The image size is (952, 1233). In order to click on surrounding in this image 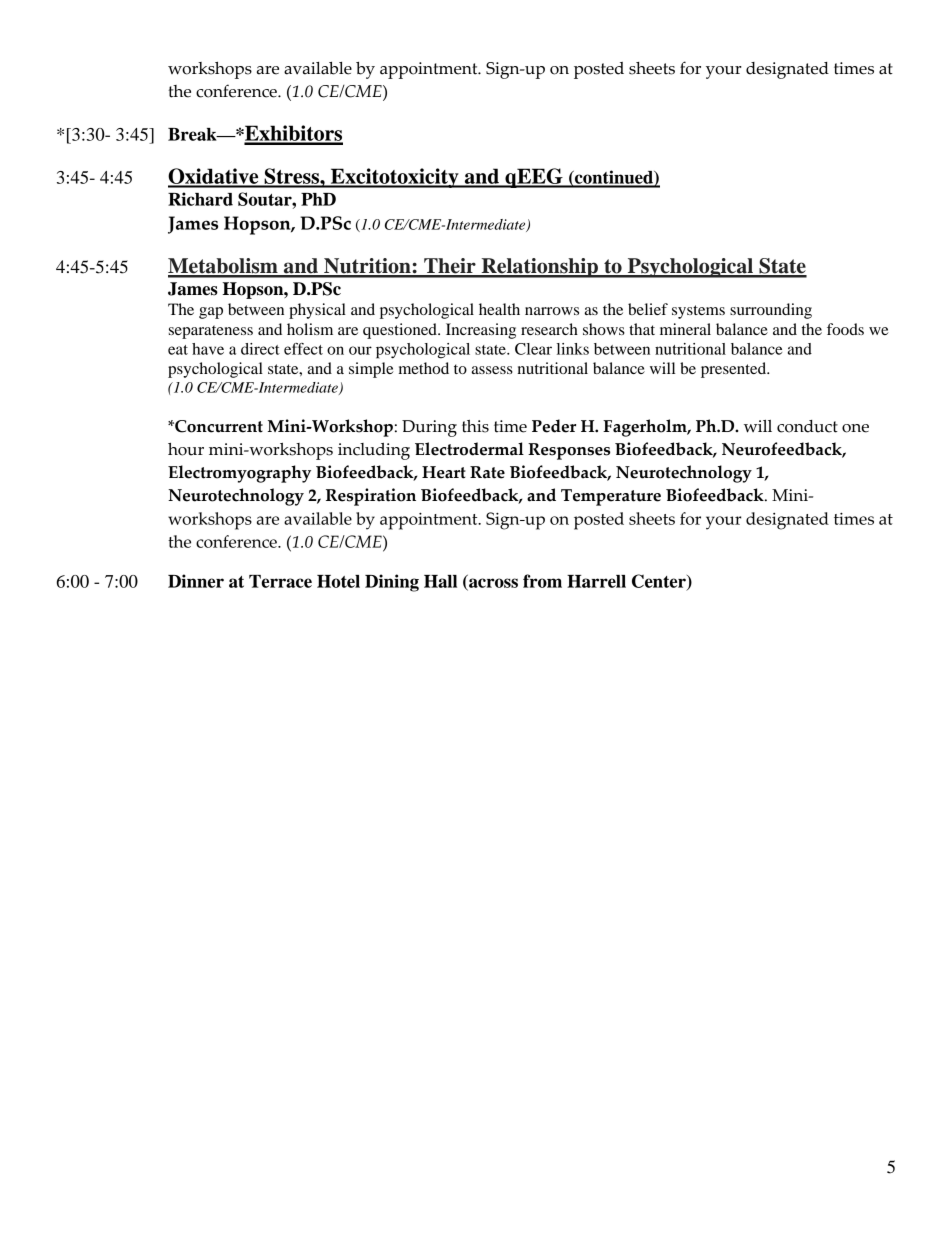, I will do `click(771, 311)`.
